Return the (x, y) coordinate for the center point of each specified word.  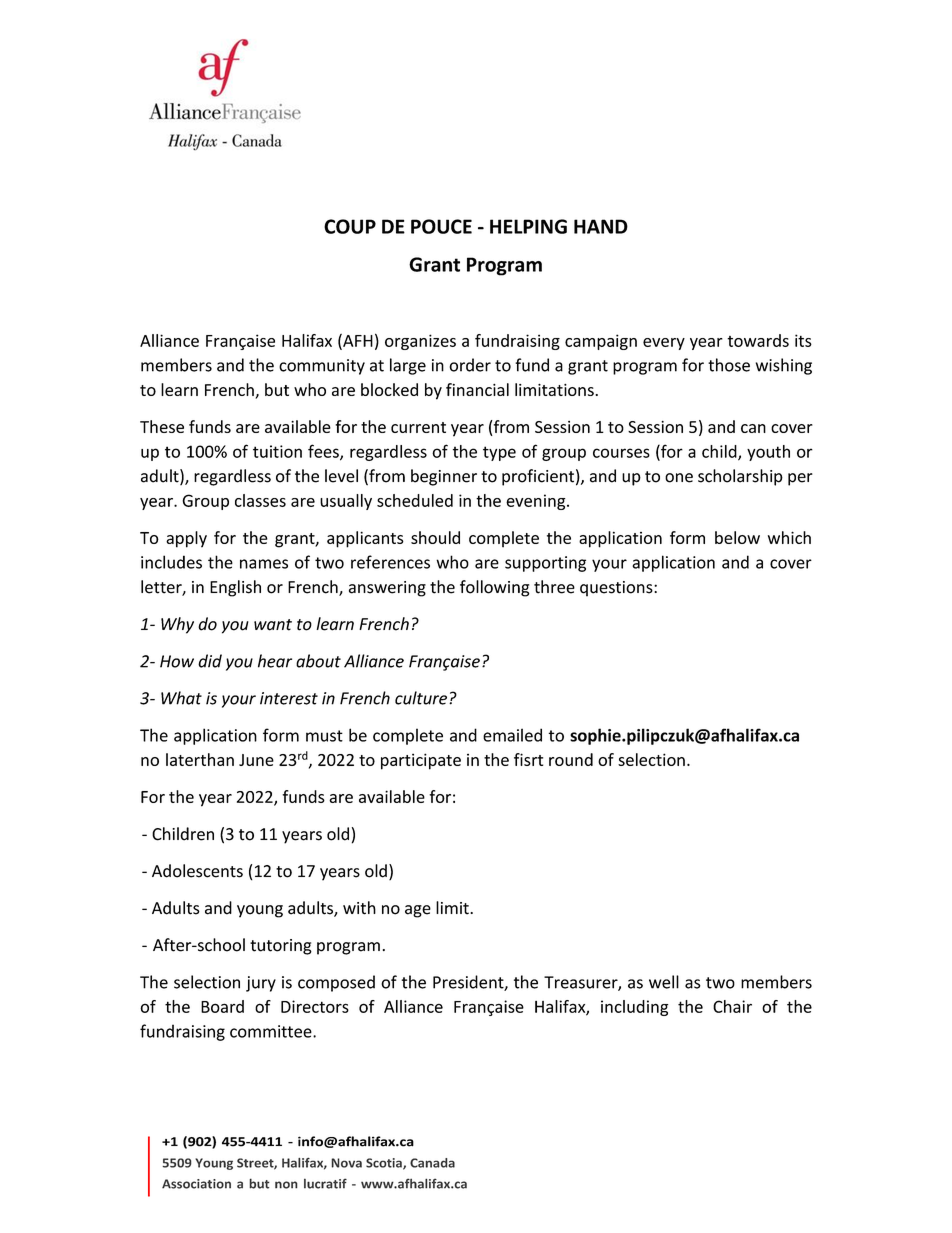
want (273, 625)
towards (758, 340)
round (571, 759)
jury (261, 984)
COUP (350, 226)
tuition (277, 451)
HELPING (528, 226)
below (737, 537)
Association (196, 1184)
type (499, 453)
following (494, 588)
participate (421, 761)
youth (768, 453)
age (418, 911)
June (256, 760)
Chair (732, 1006)
